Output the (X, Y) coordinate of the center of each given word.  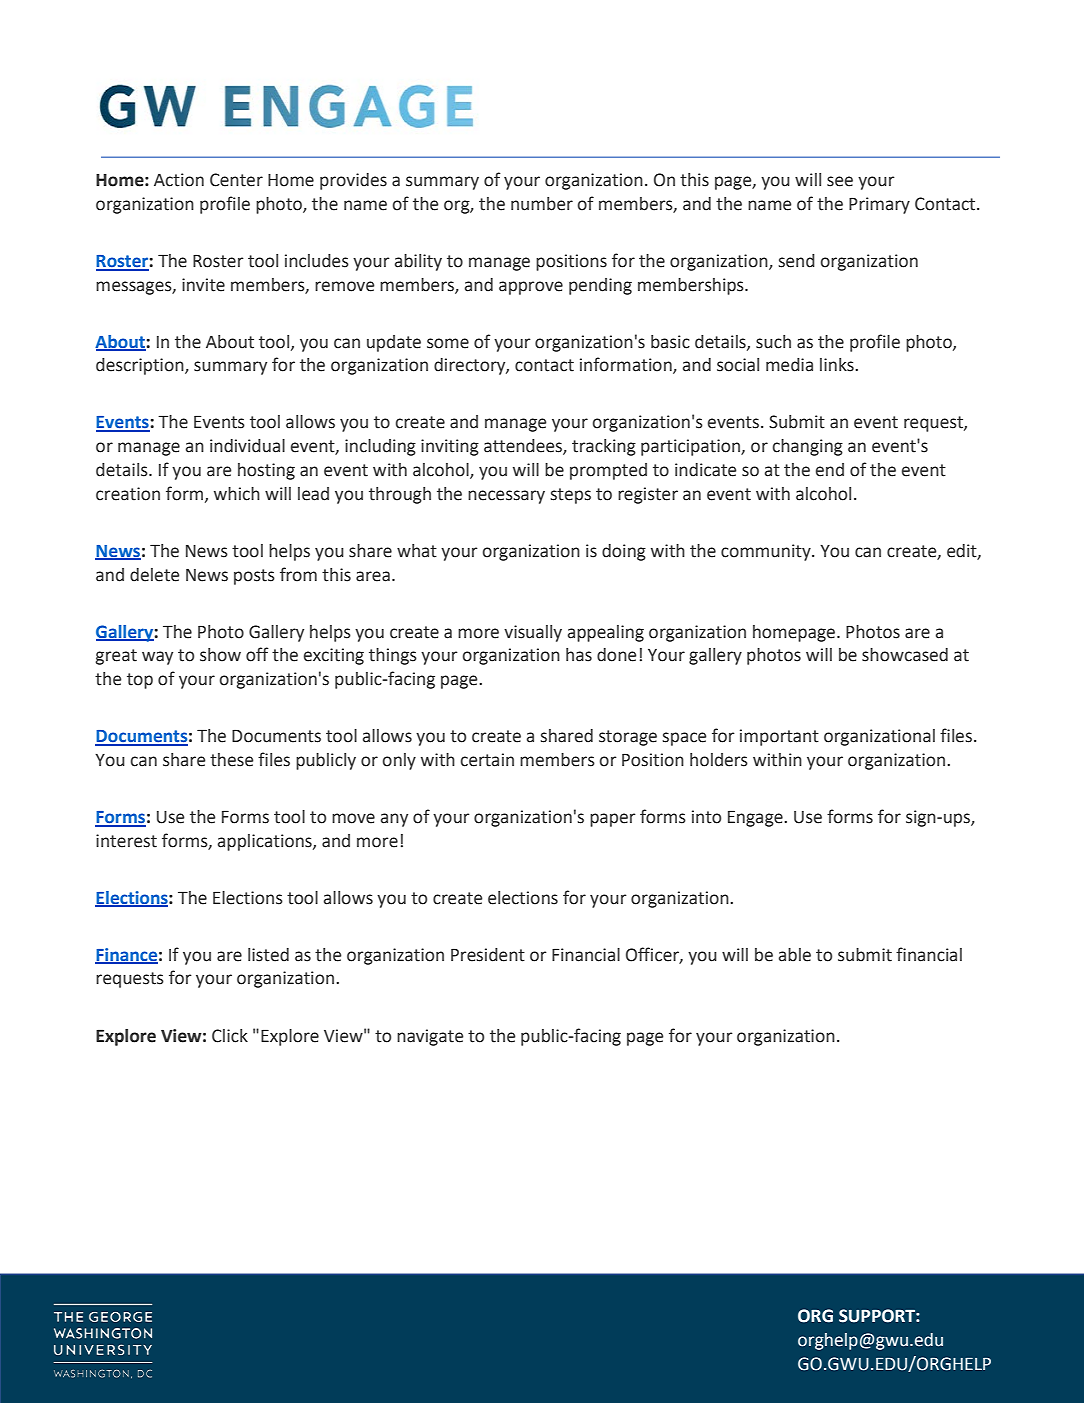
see (840, 181)
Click (230, 1036)
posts (254, 577)
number (542, 204)
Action (179, 180)
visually (533, 633)
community (767, 552)
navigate (430, 1037)
